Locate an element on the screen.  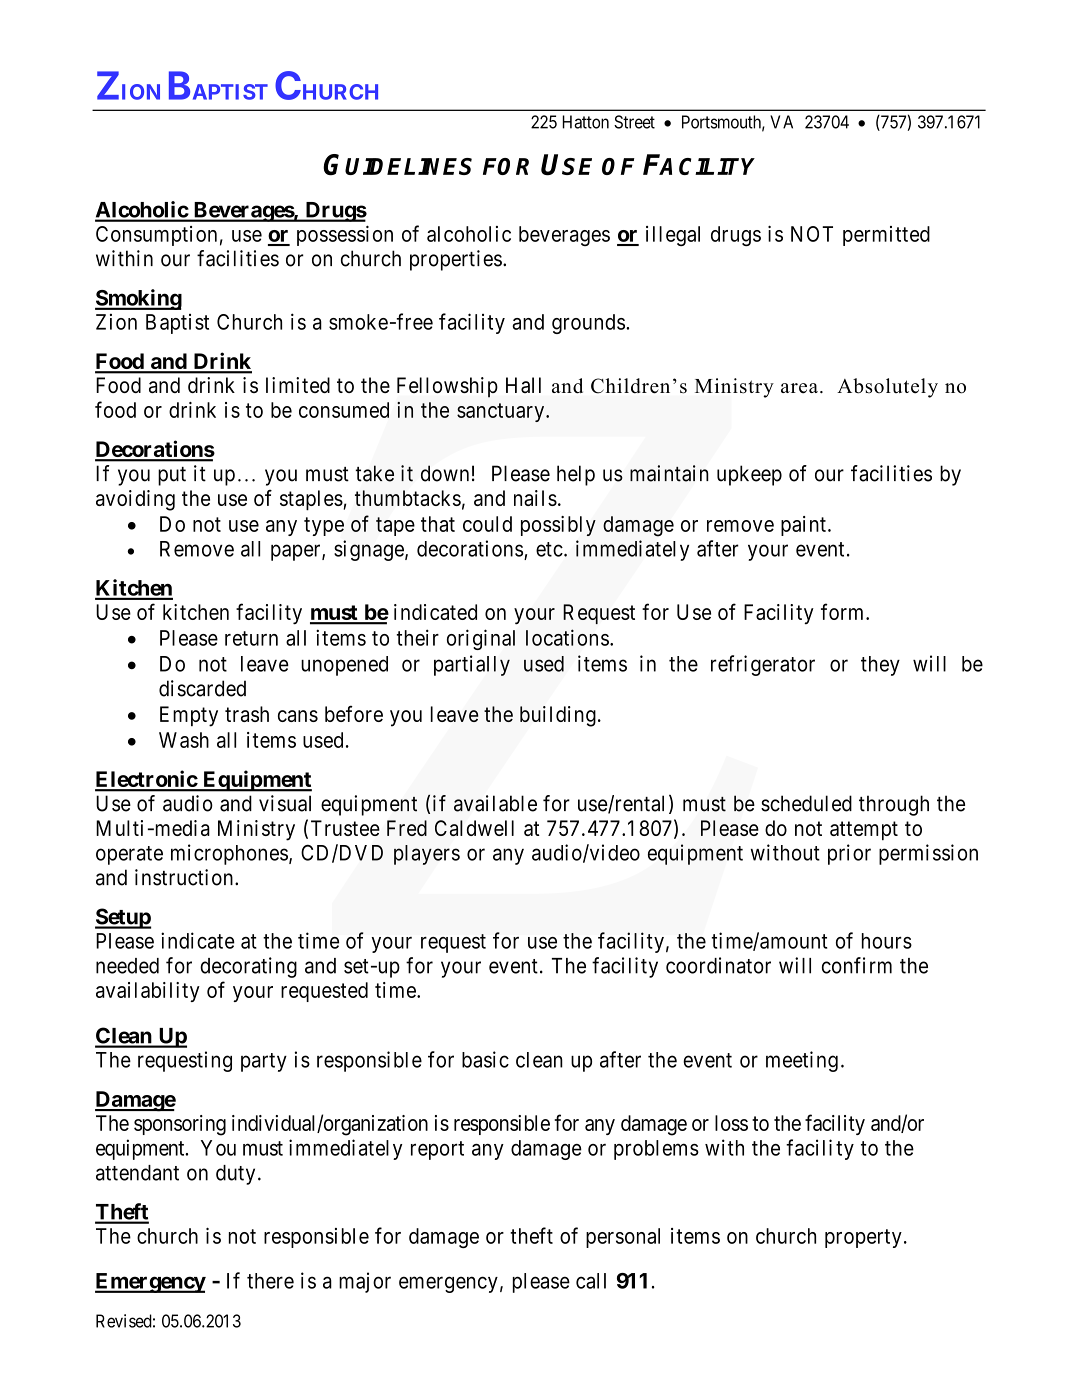
call is located at coordinates (591, 1281).
